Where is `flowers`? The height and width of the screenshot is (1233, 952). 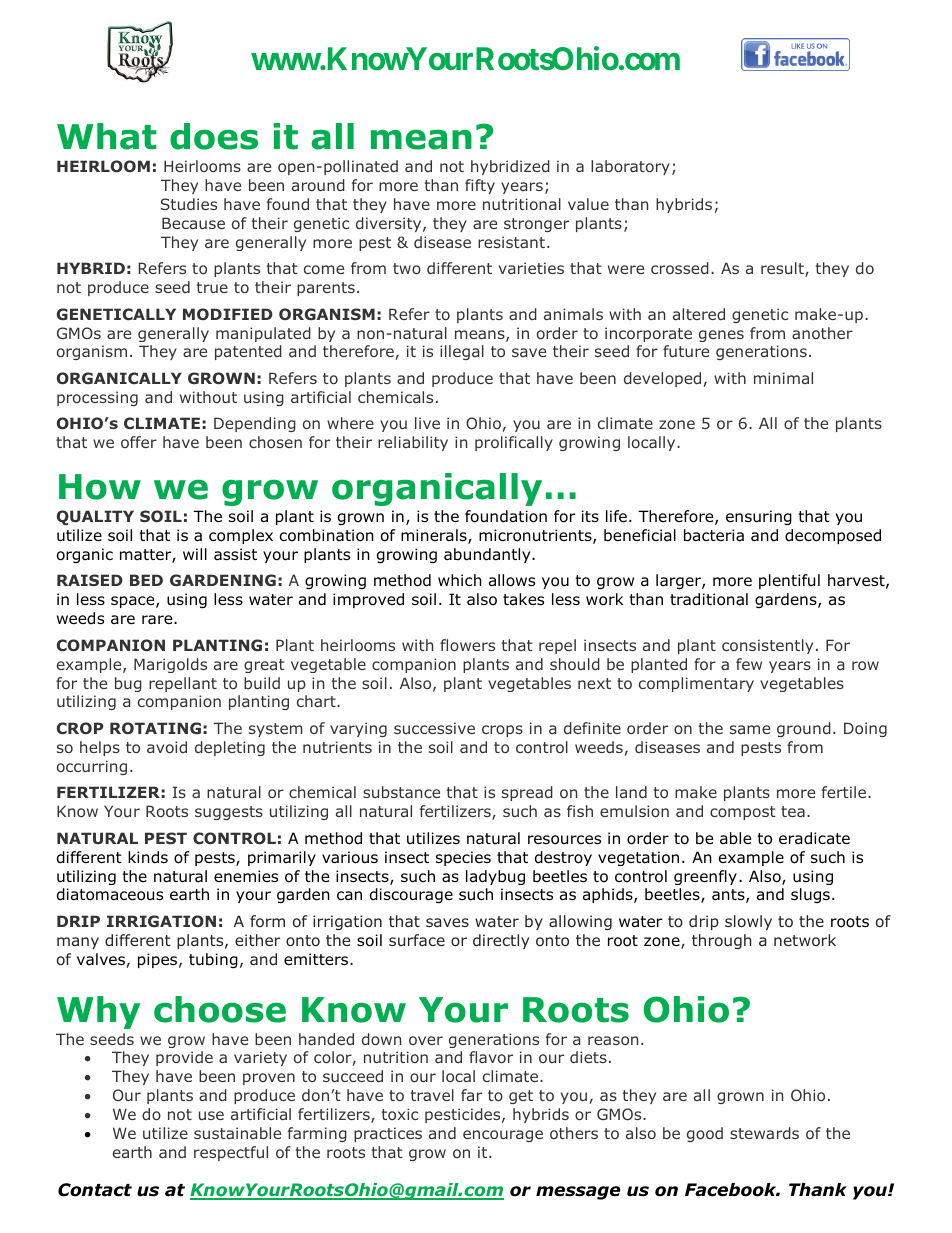
flowers is located at coordinates (467, 645).
